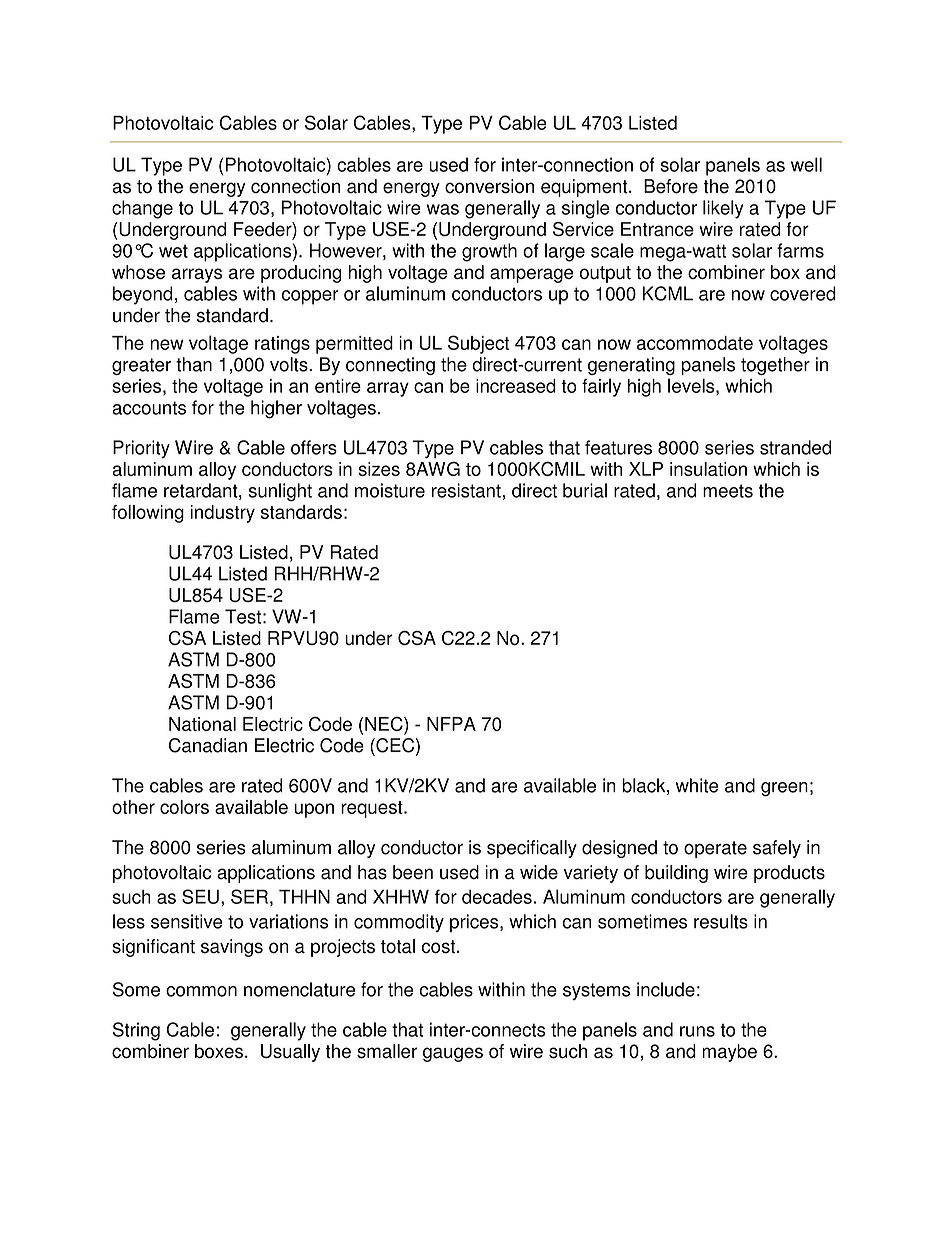 This screenshot has height=1233, width=952. I want to click on Test, so click(243, 616).
